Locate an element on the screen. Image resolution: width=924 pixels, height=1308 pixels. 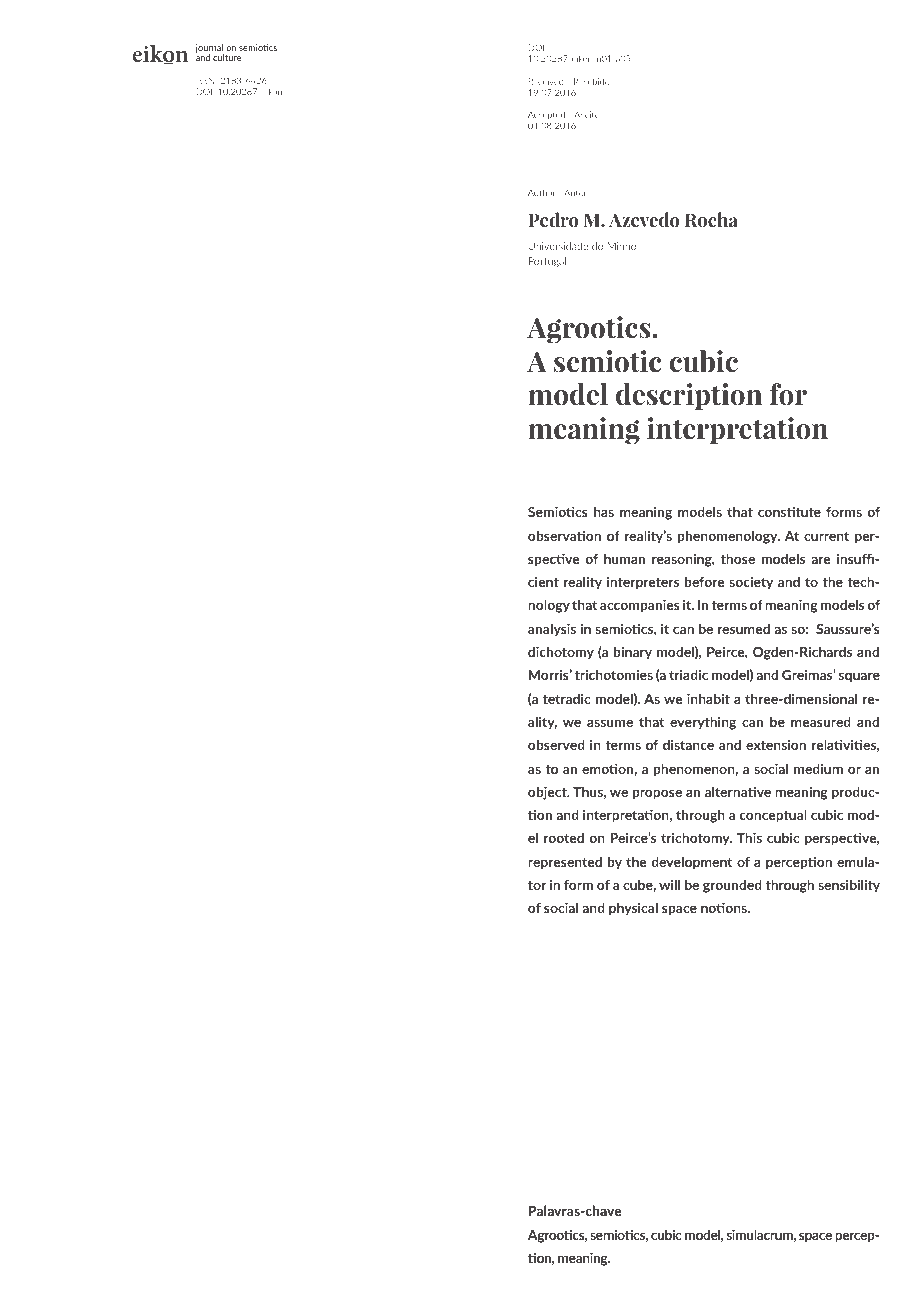
dichotomy is located at coordinates (561, 653).
